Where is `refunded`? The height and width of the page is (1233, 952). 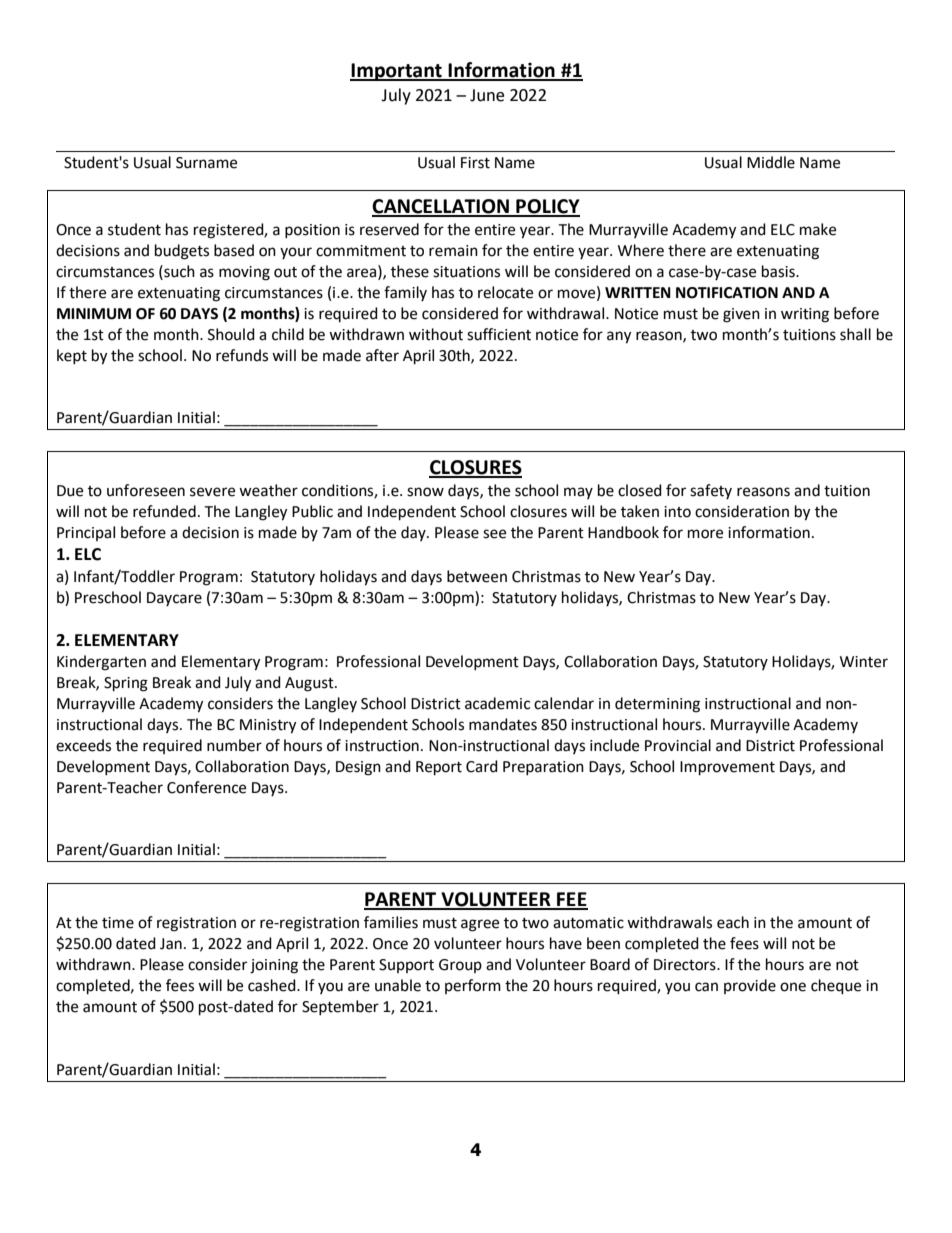
refunded is located at coordinates (164, 511).
